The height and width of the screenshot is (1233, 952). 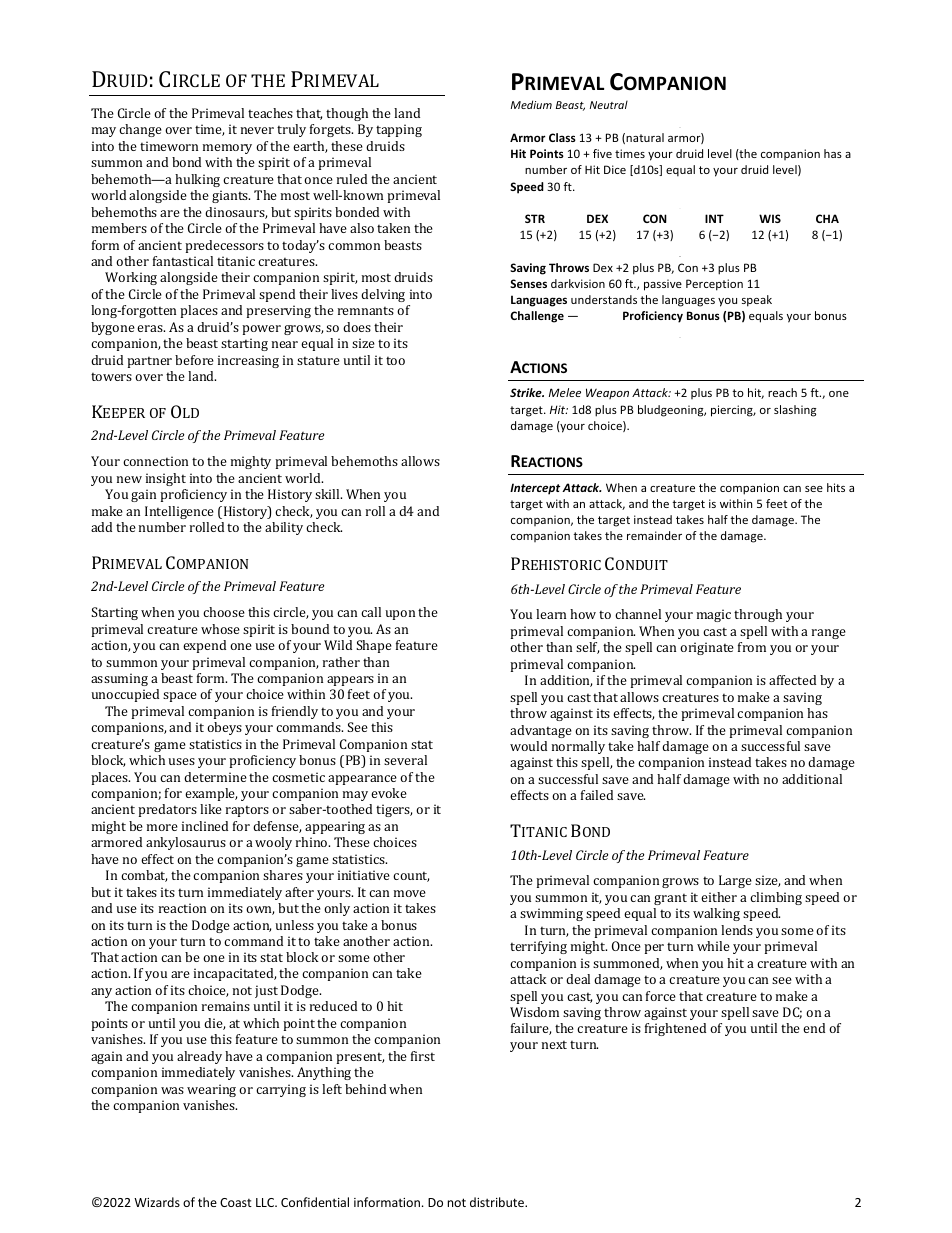 What do you see at coordinates (615, 169) in the screenshot?
I see `Dice` at bounding box center [615, 169].
